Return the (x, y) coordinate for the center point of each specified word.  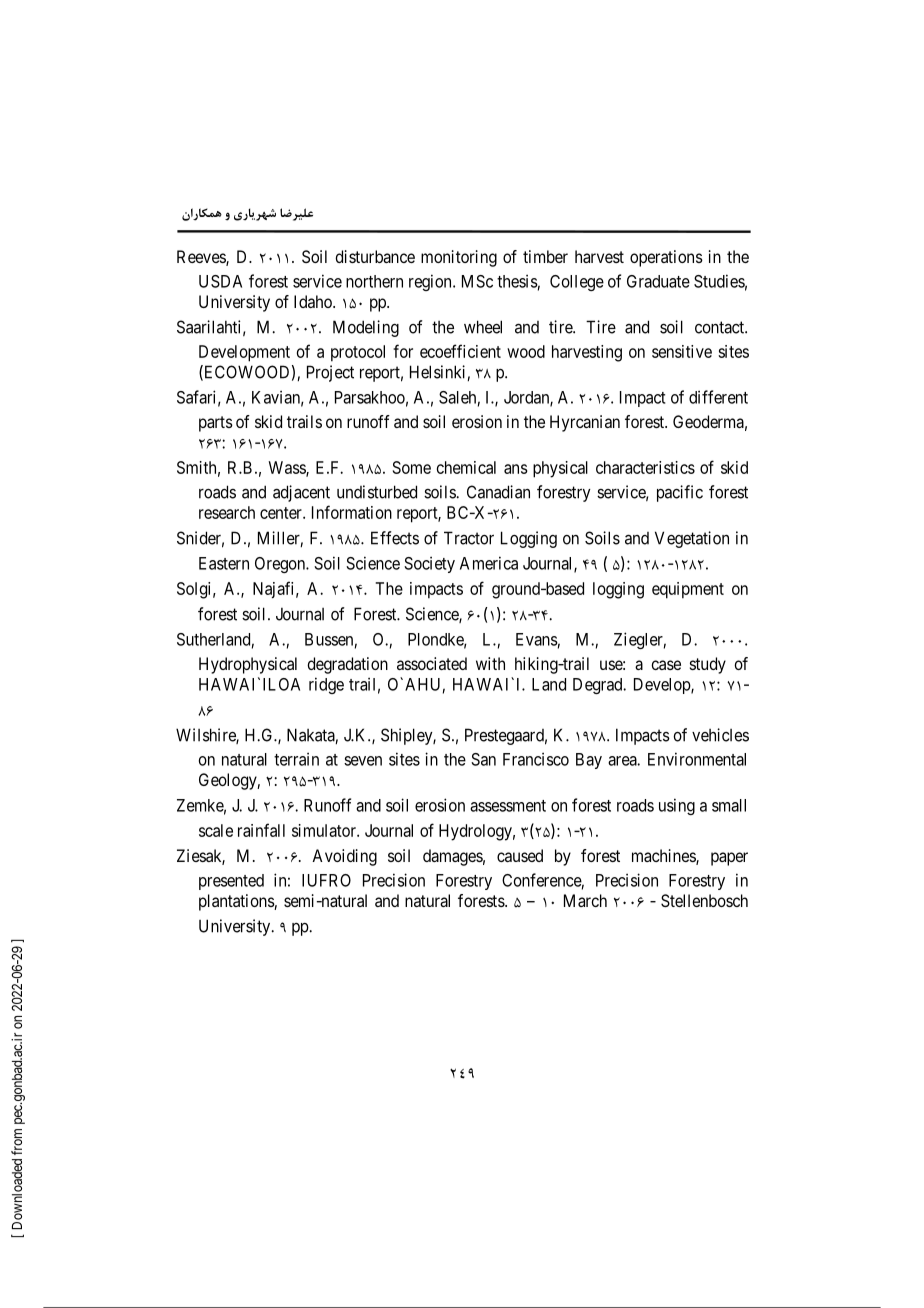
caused (520, 855)
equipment (688, 590)
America (489, 563)
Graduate (658, 281)
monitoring (459, 258)
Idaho (314, 301)
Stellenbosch (704, 900)
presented (231, 882)
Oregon (281, 565)
